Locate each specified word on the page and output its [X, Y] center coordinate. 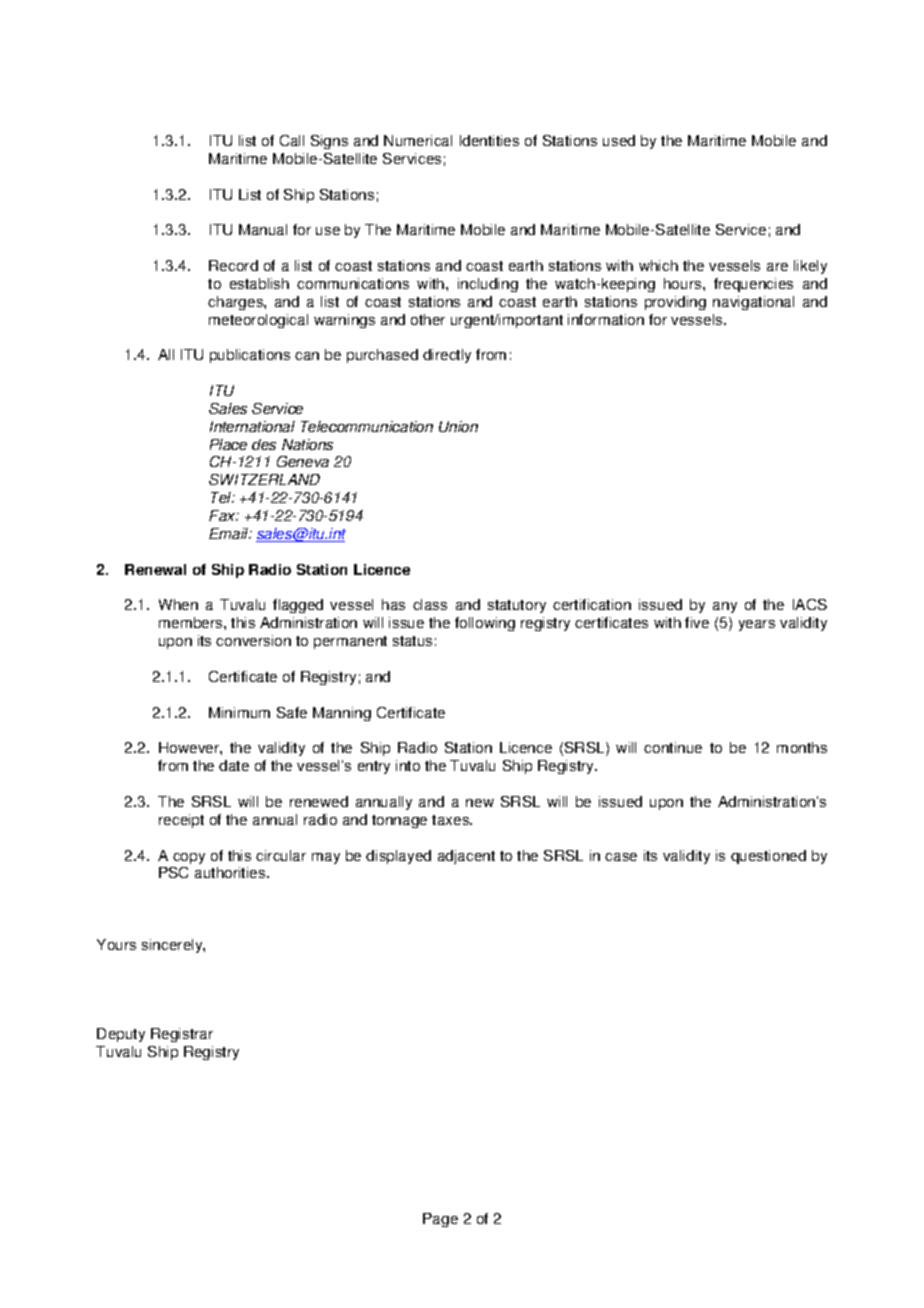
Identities [489, 140]
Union [458, 426]
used [619, 140]
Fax [223, 515]
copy [189, 858]
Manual [263, 229]
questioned [768, 857]
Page [440, 1220]
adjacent [466, 857]
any [725, 607]
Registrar [182, 1035]
